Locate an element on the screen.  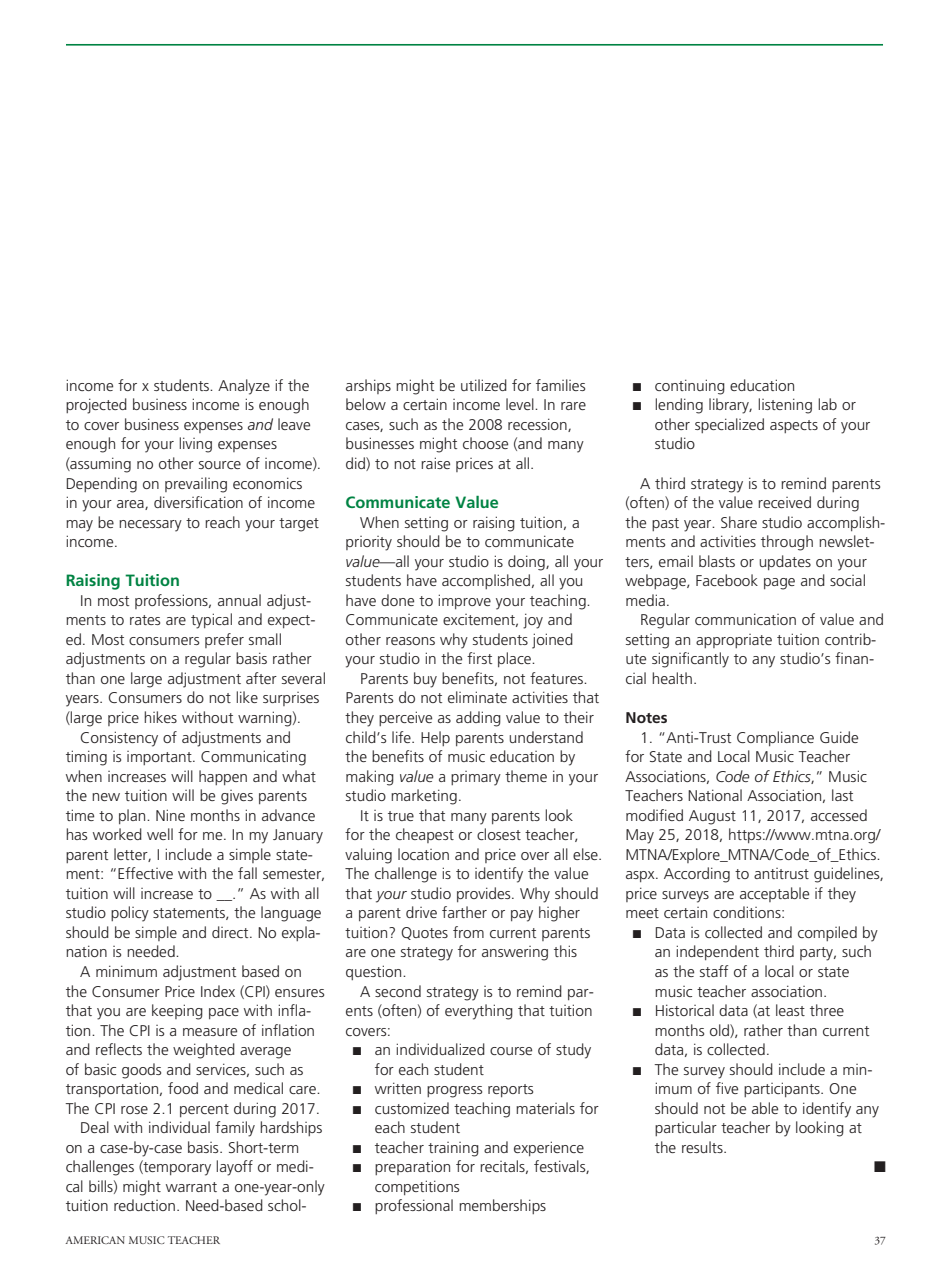
old is located at coordinates (720, 1031).
